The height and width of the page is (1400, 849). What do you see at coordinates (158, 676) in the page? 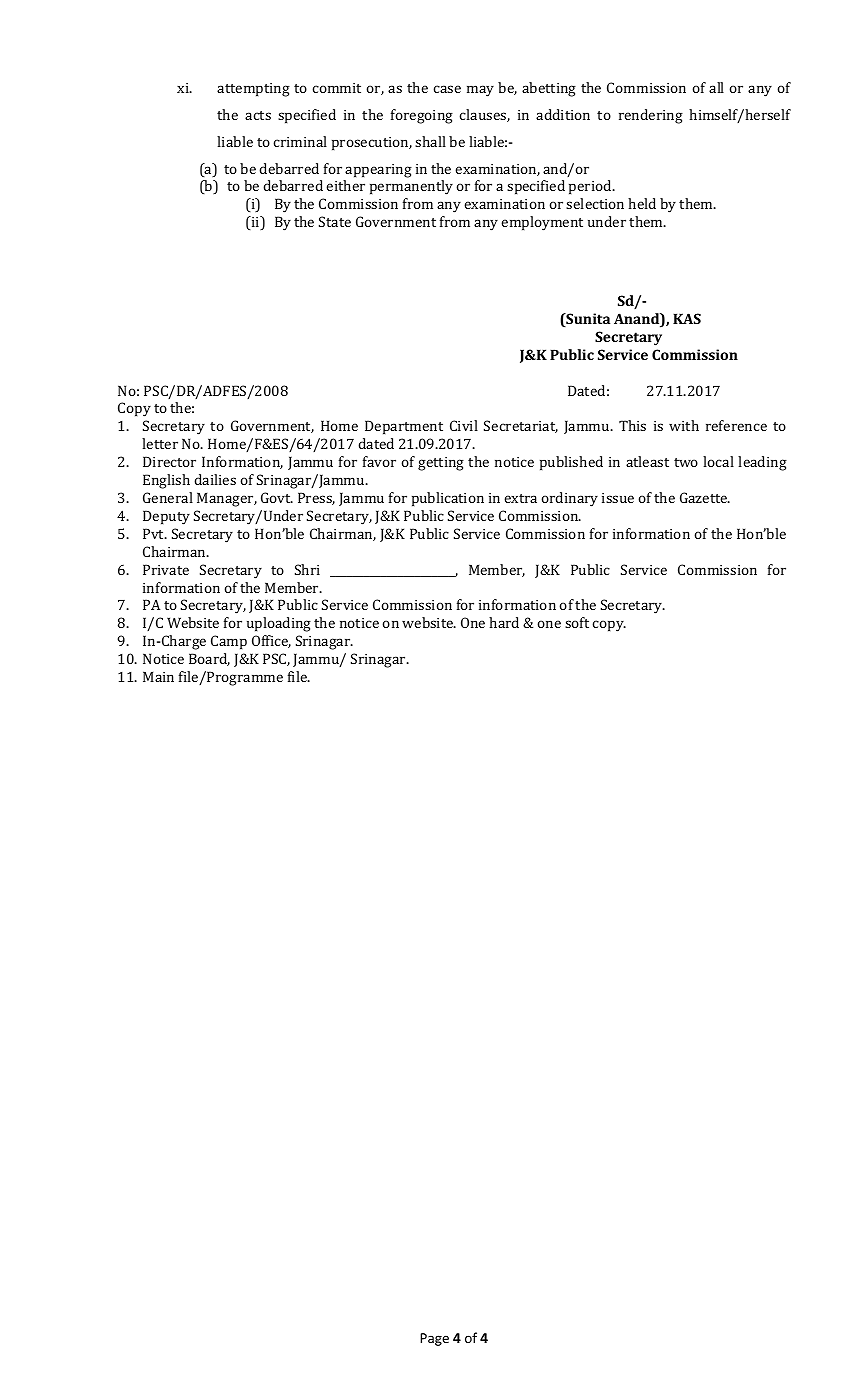
I see `Main` at bounding box center [158, 676].
